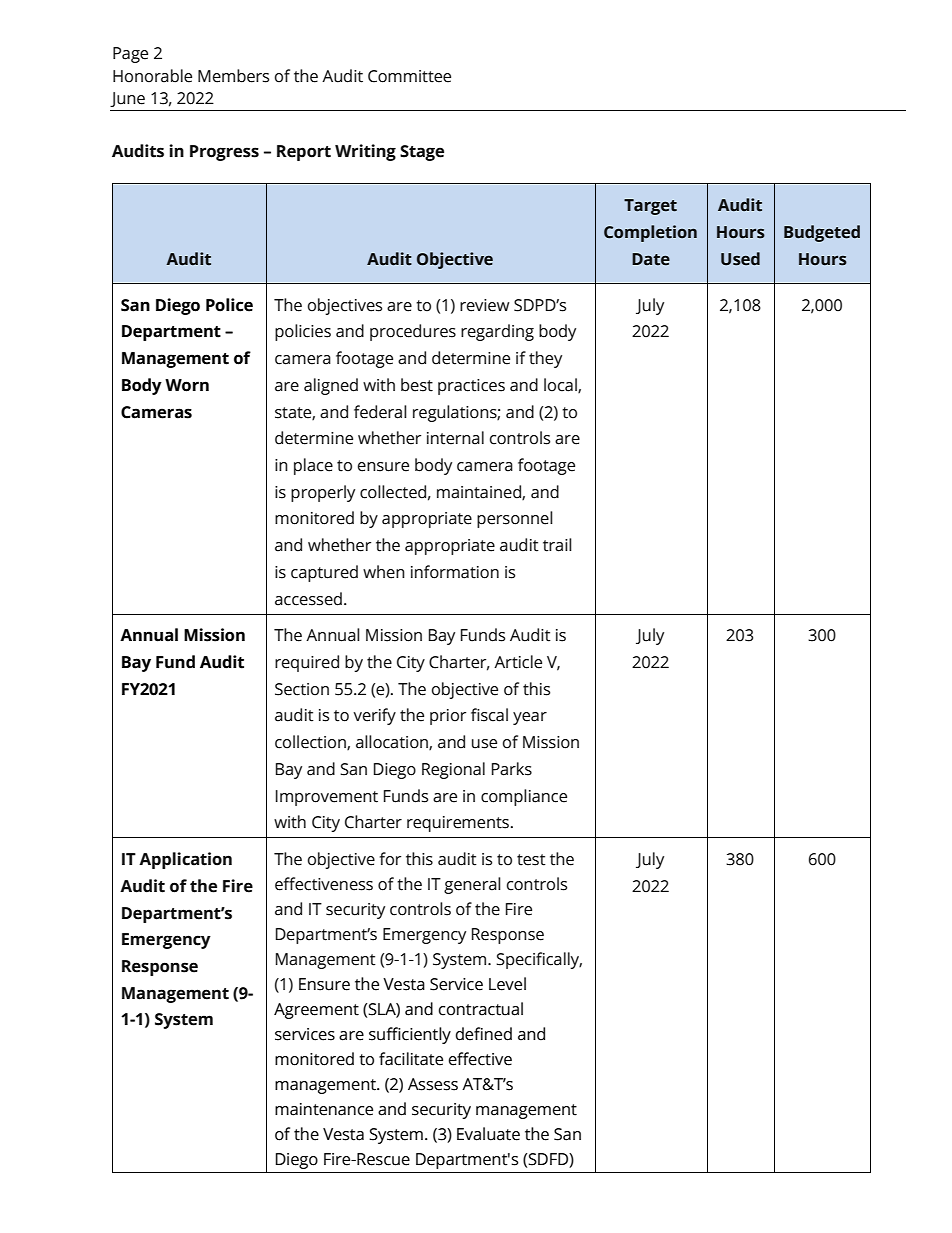  Describe the element at coordinates (409, 76) in the page. I see `Committee` at that location.
